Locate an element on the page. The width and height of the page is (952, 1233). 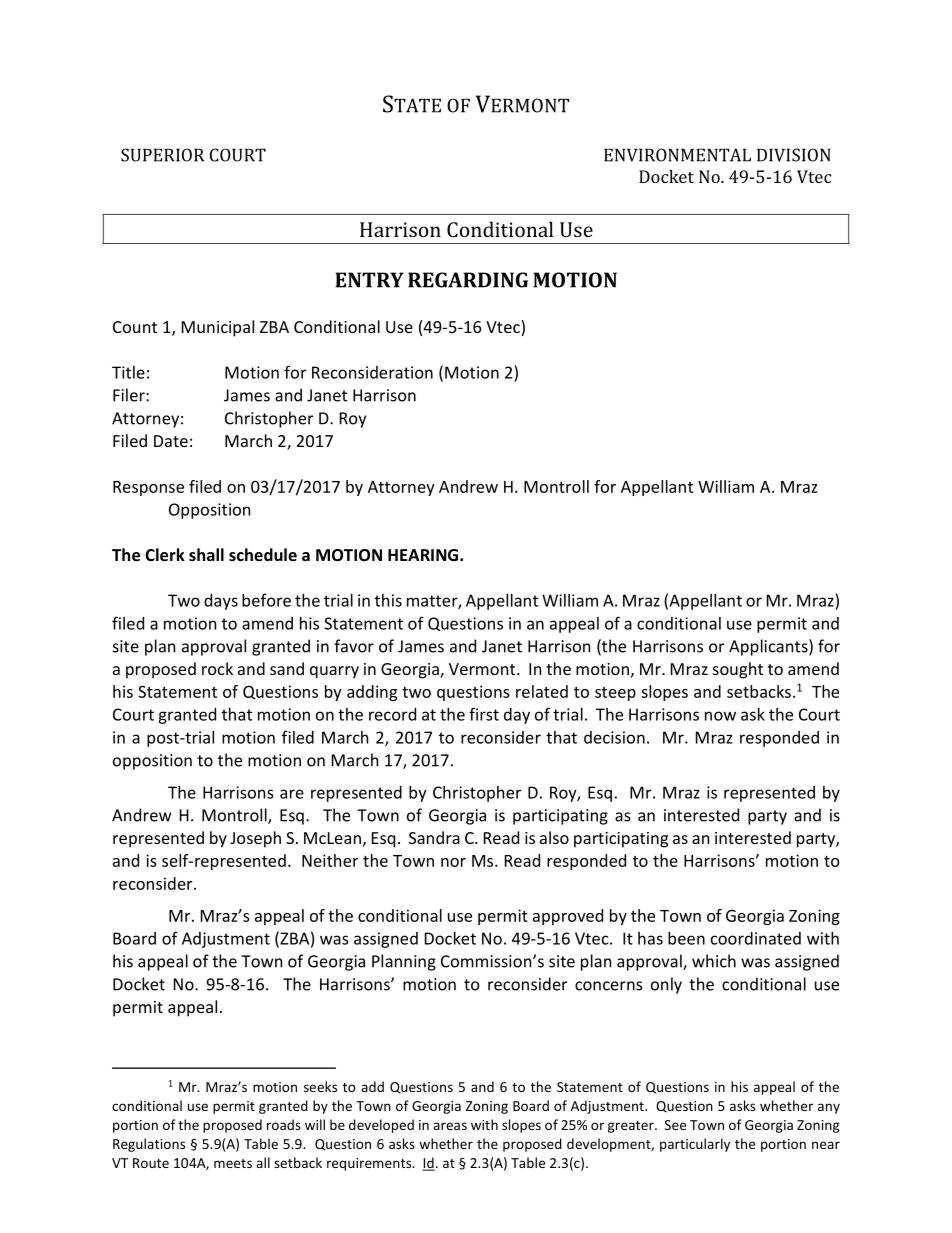
DIVISION is located at coordinates (794, 155).
